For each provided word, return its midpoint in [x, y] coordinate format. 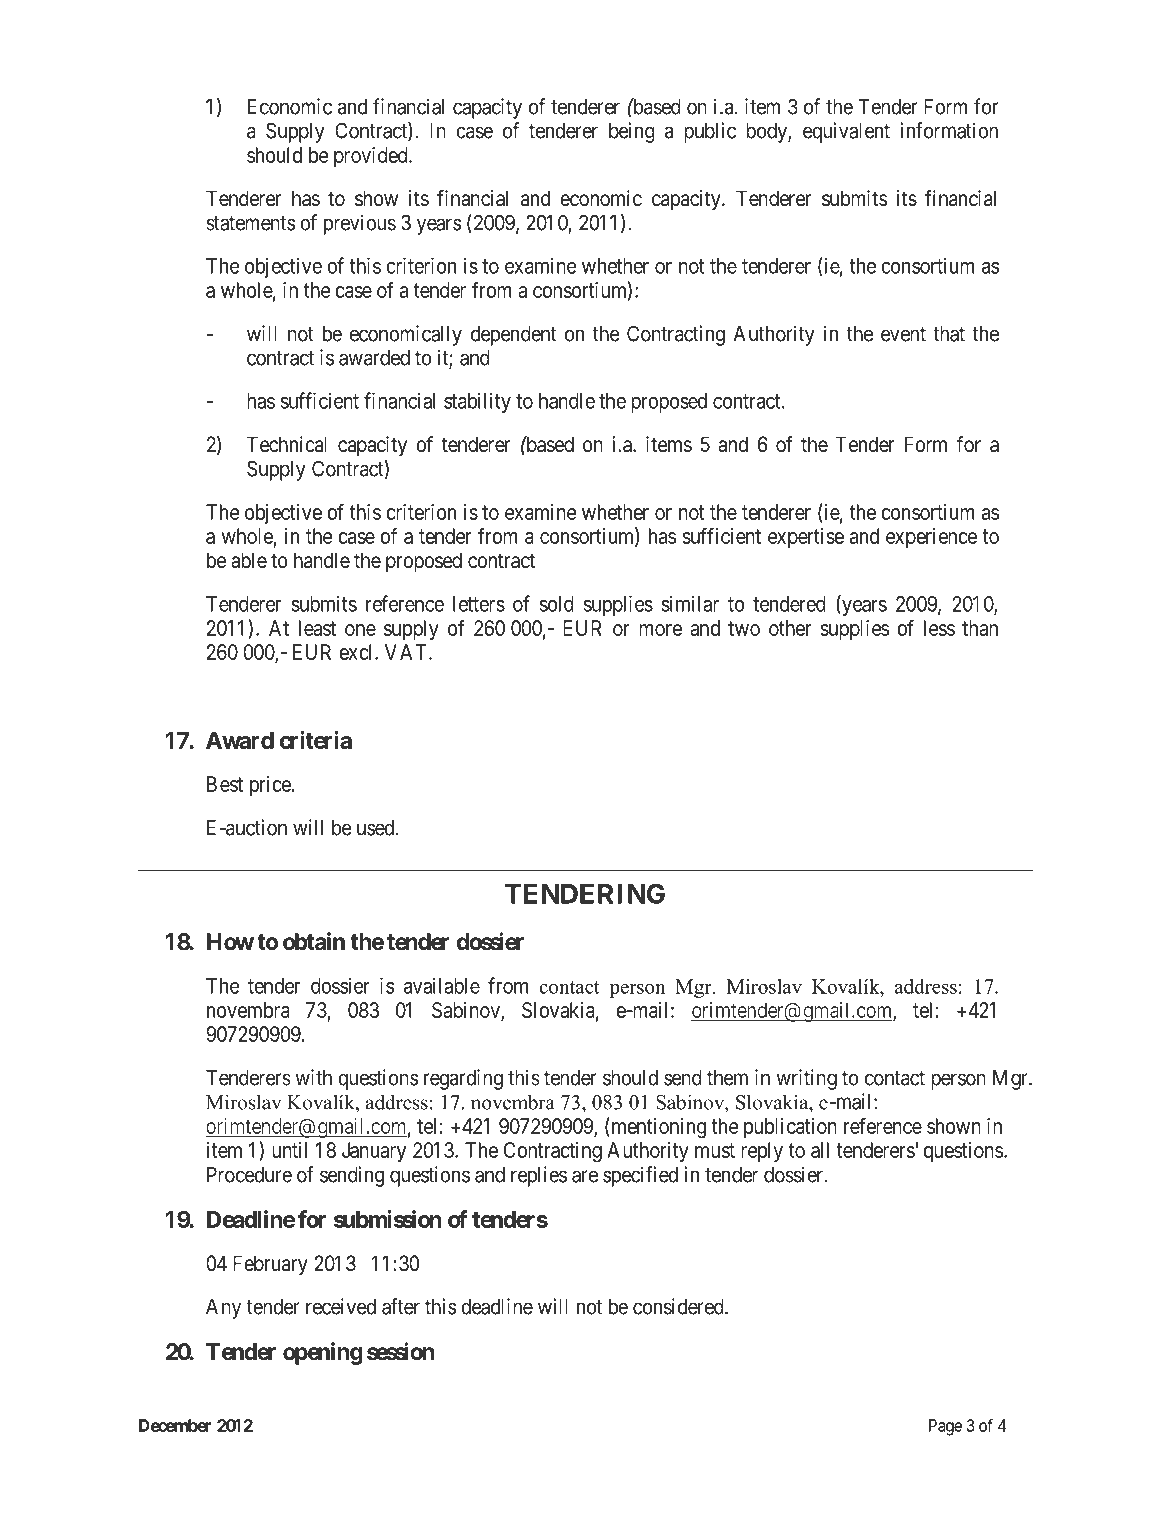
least [317, 628]
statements [250, 223]
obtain [314, 941]
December [175, 1425]
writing [807, 1079]
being [632, 132]
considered [679, 1306]
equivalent [846, 132]
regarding [463, 1079]
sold [557, 604]
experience [931, 538]
